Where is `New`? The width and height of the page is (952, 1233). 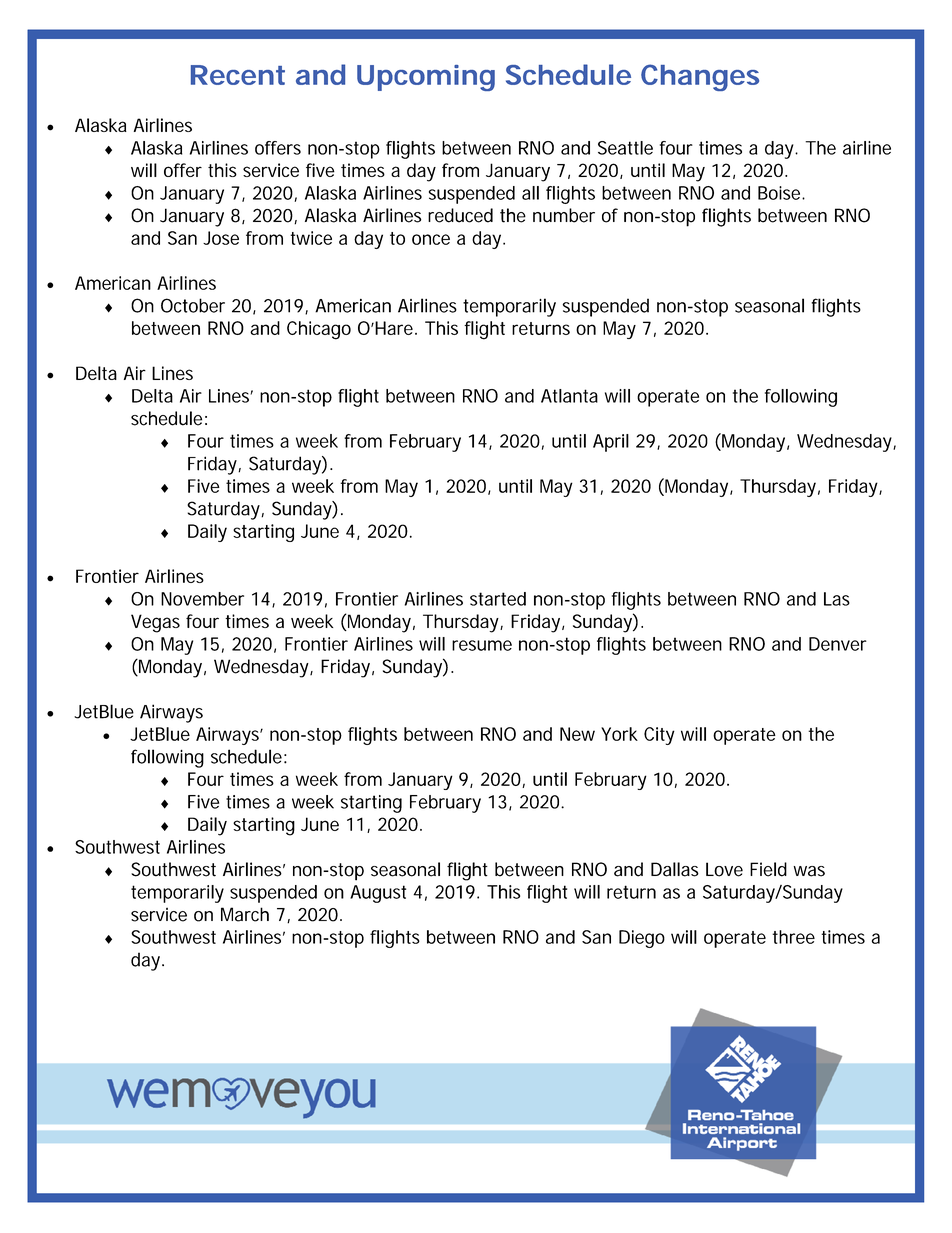 New is located at coordinates (577, 734).
